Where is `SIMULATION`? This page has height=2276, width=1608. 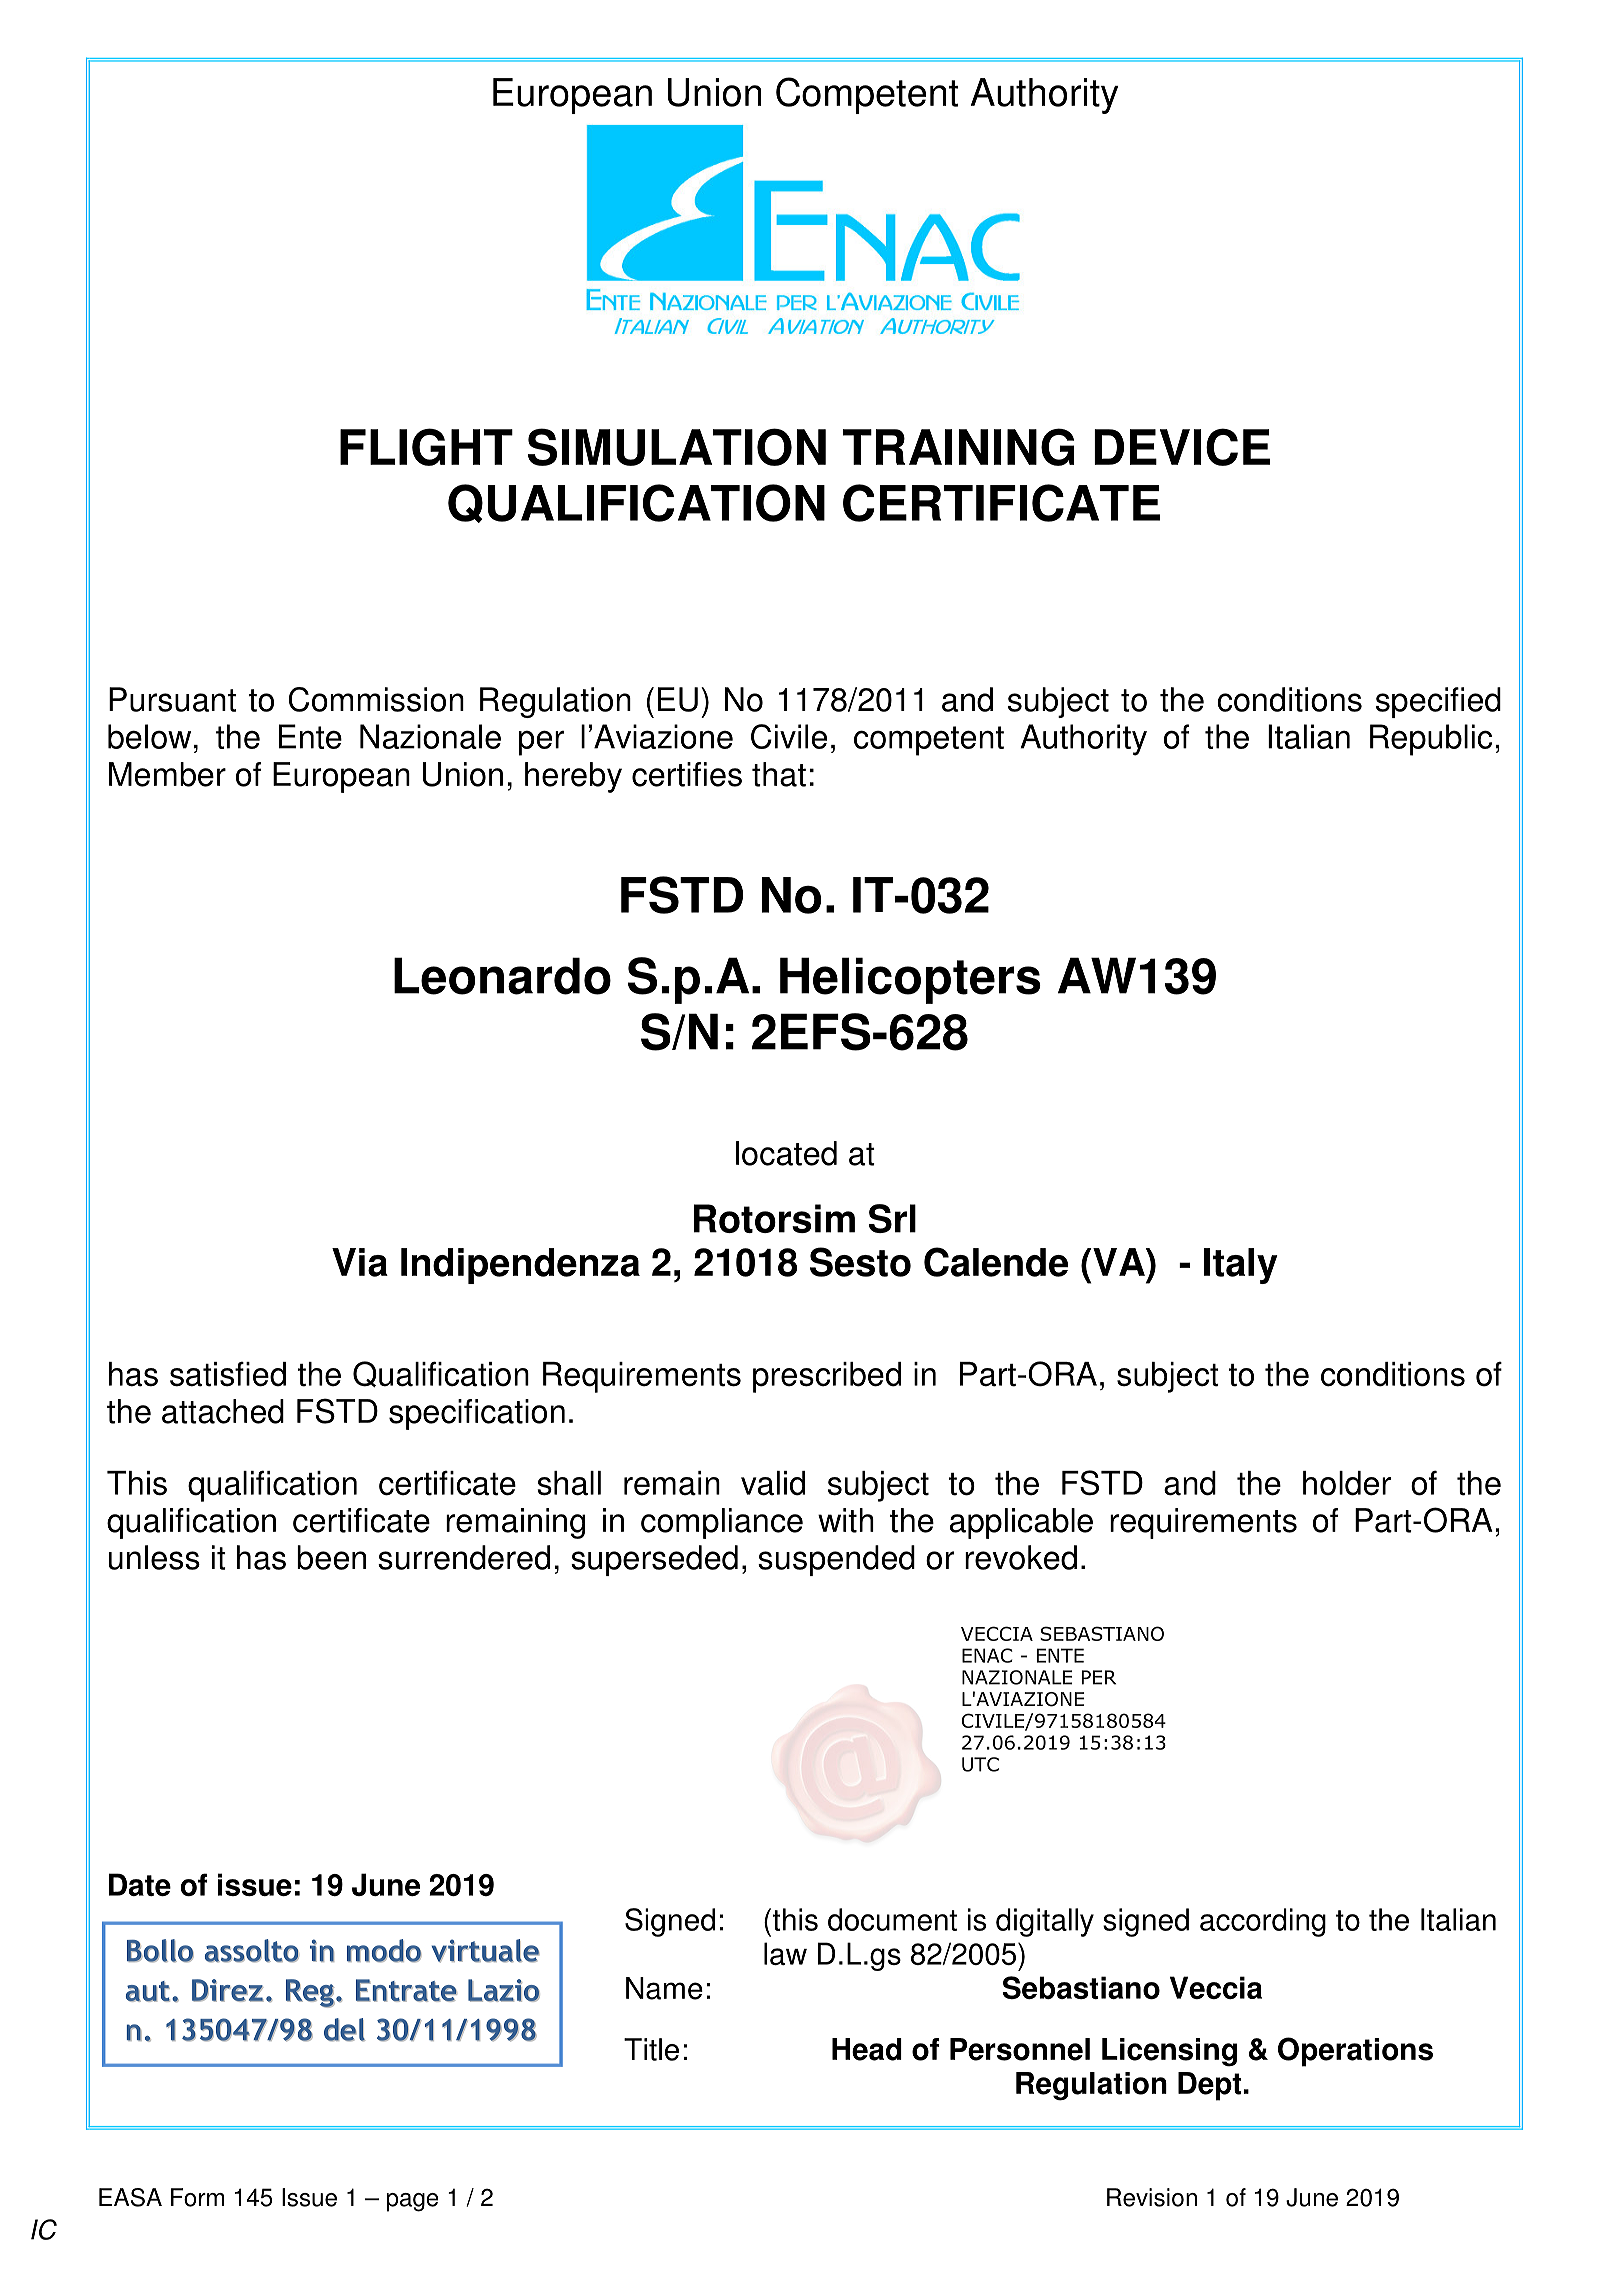 SIMULATION is located at coordinates (677, 447).
